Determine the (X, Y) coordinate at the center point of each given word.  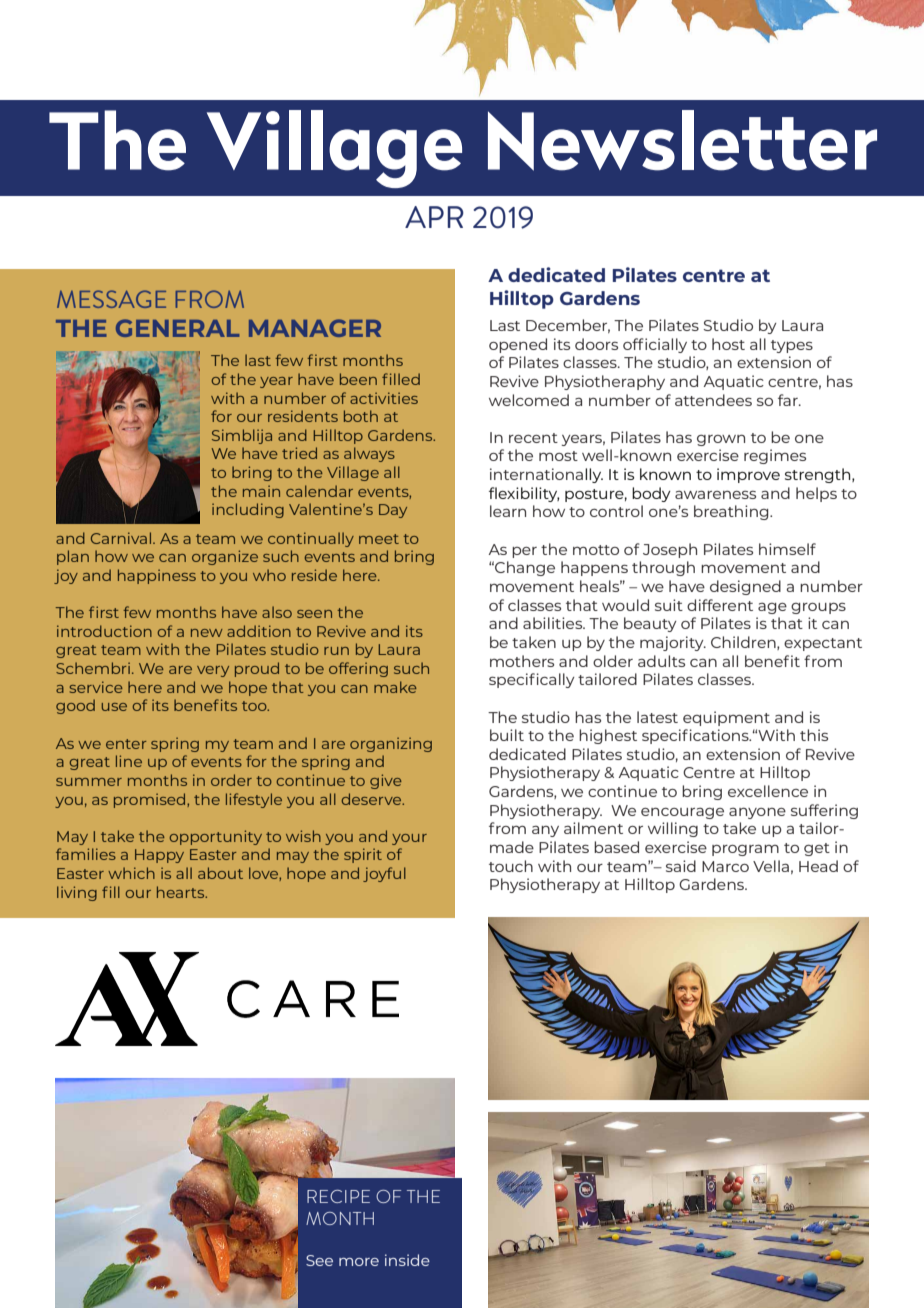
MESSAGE (111, 299)
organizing (391, 744)
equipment (726, 718)
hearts (182, 892)
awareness (715, 494)
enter (126, 744)
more (359, 1262)
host (728, 344)
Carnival (122, 538)
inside (407, 1260)
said (681, 866)
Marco (725, 866)
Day (393, 511)
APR (434, 217)
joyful (384, 874)
